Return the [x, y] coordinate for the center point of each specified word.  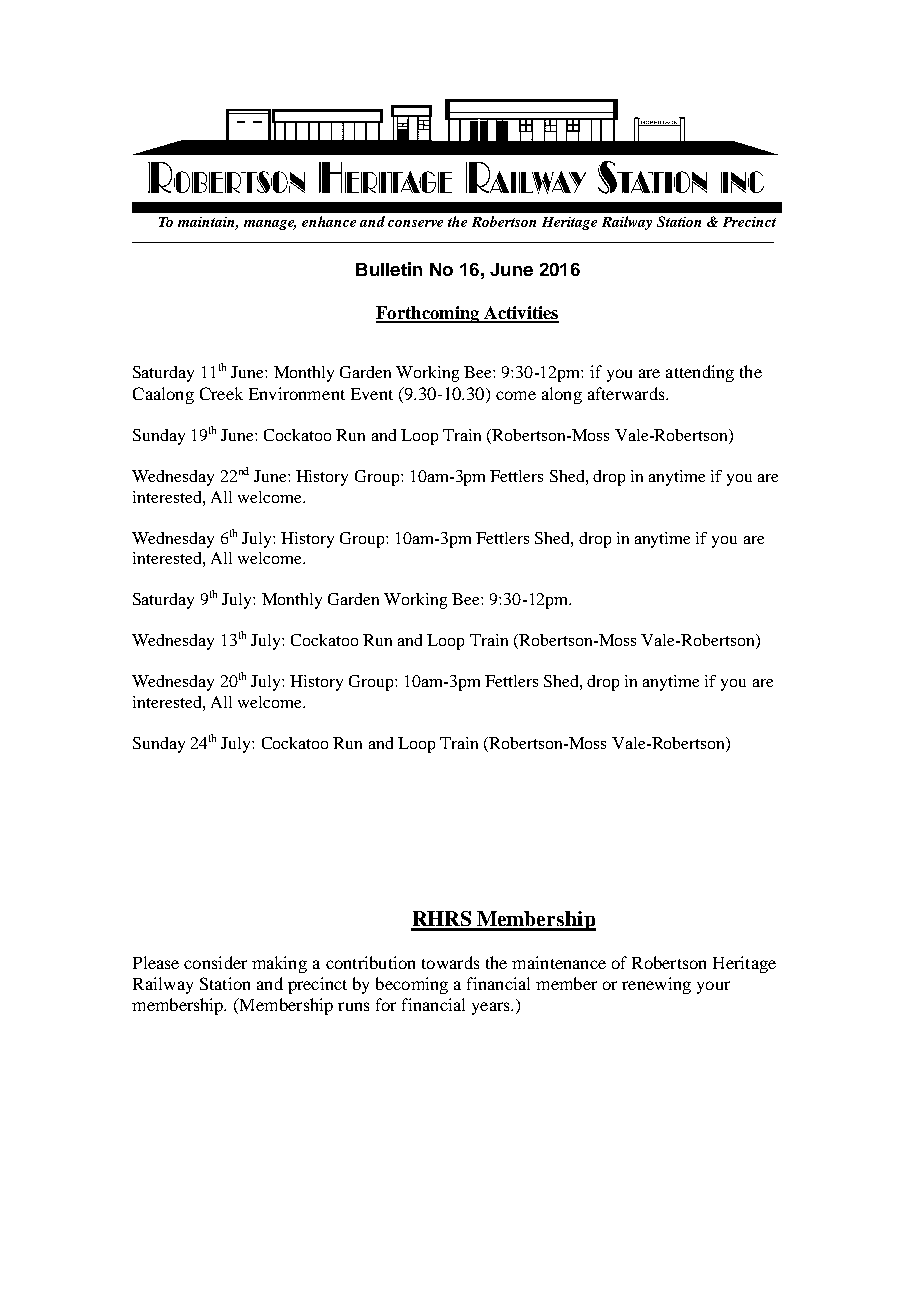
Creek [221, 393]
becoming [412, 985]
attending [700, 373]
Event [372, 394]
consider [215, 962]
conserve [415, 223]
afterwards [627, 393]
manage [270, 225]
